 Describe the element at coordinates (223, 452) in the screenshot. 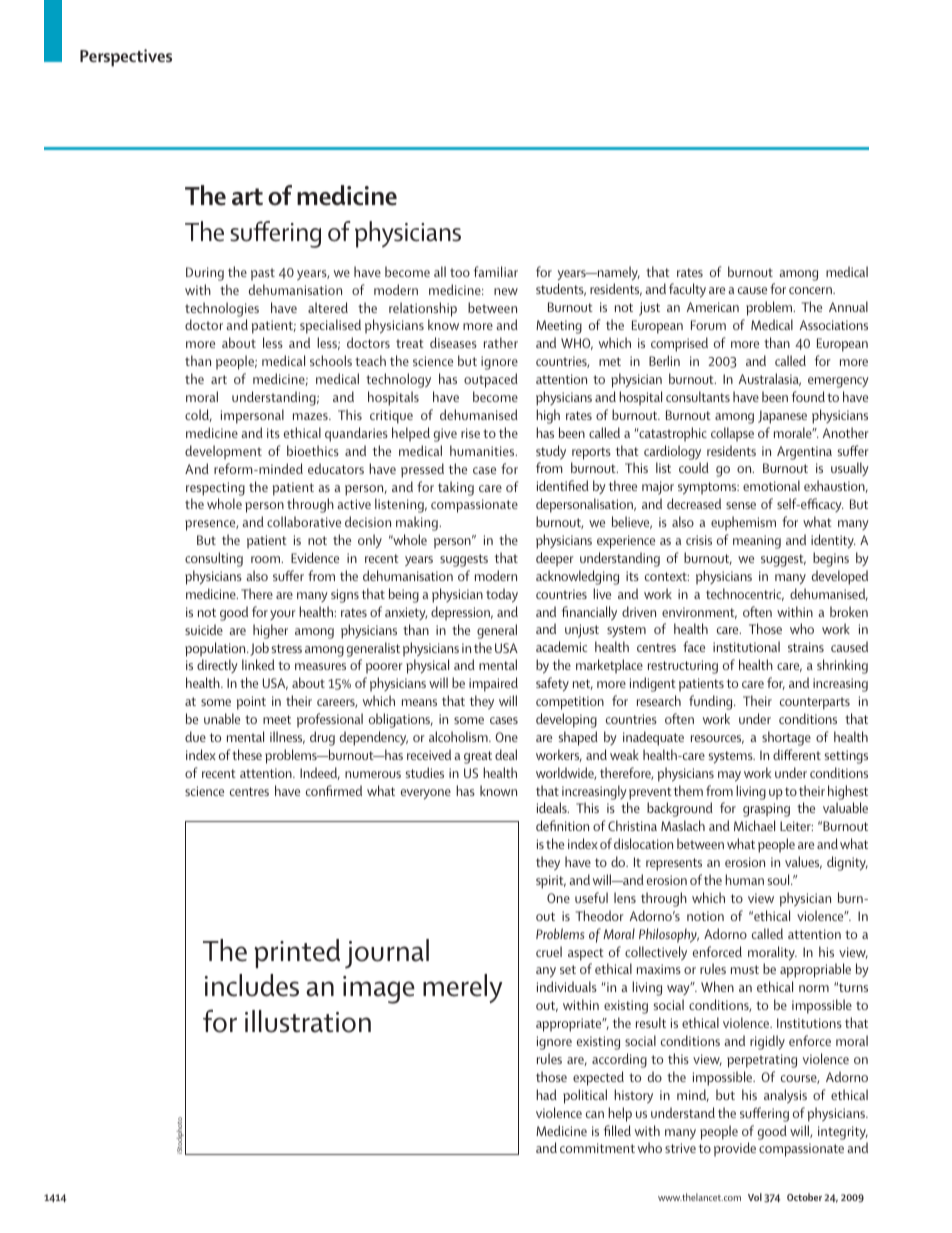

I see `development` at that location.
